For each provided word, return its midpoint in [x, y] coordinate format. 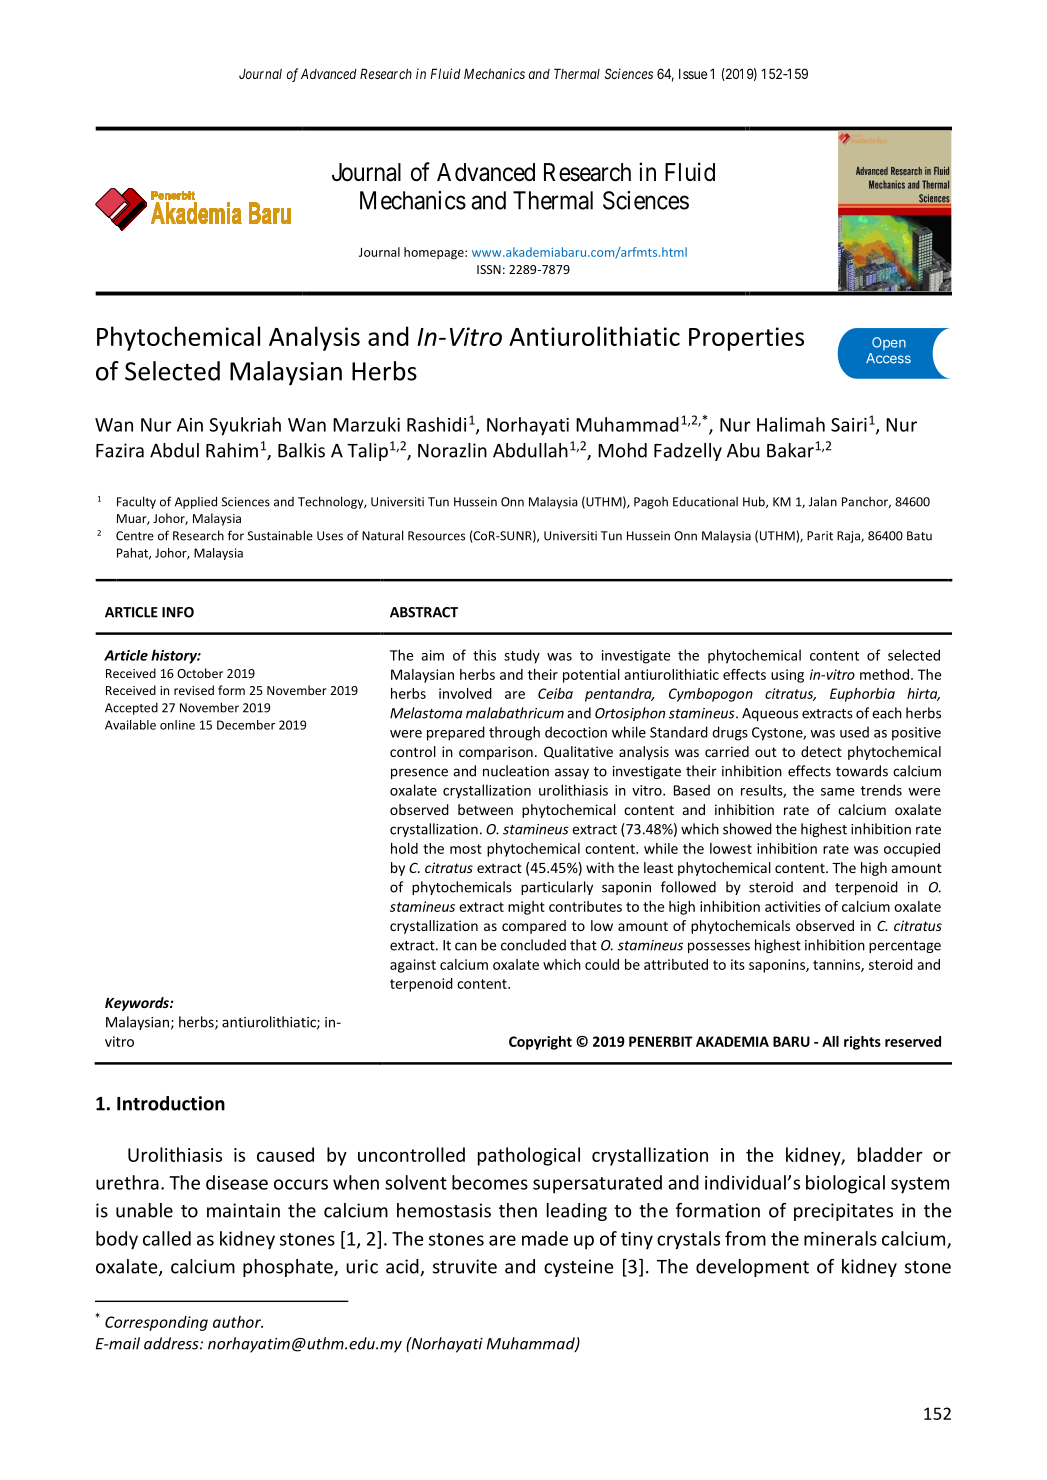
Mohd [622, 450]
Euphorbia [862, 695]
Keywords [138, 1004]
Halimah [791, 424]
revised [194, 690]
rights [862, 1043]
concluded [533, 945]
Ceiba [555, 693]
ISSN [489, 269]
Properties [746, 339]
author [238, 1322]
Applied [196, 502]
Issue [693, 73]
